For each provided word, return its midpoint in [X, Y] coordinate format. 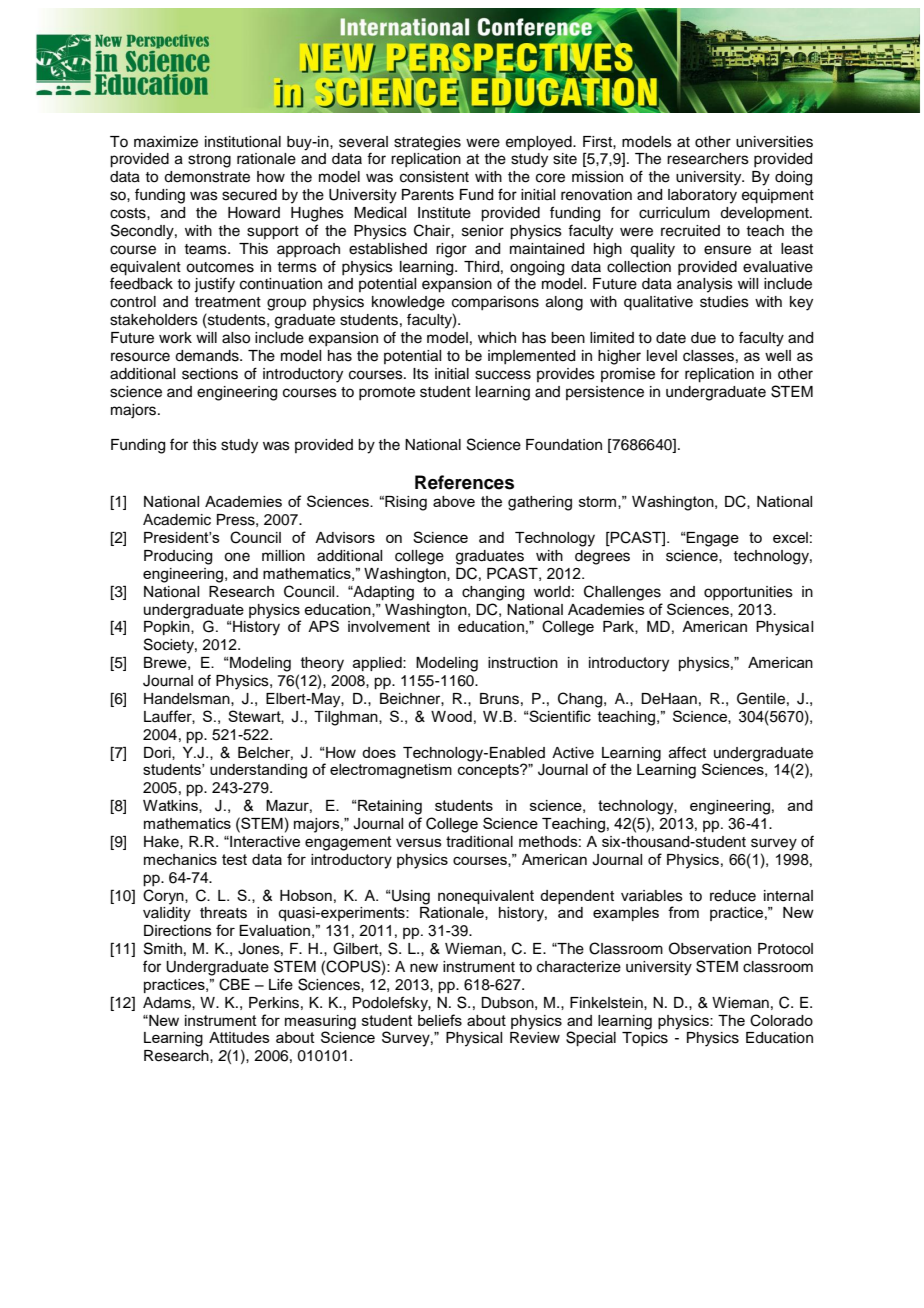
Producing [178, 557]
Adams [168, 1003]
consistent [434, 177]
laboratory [702, 196]
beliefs [440, 1020]
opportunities [748, 593]
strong [209, 161]
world [552, 591]
